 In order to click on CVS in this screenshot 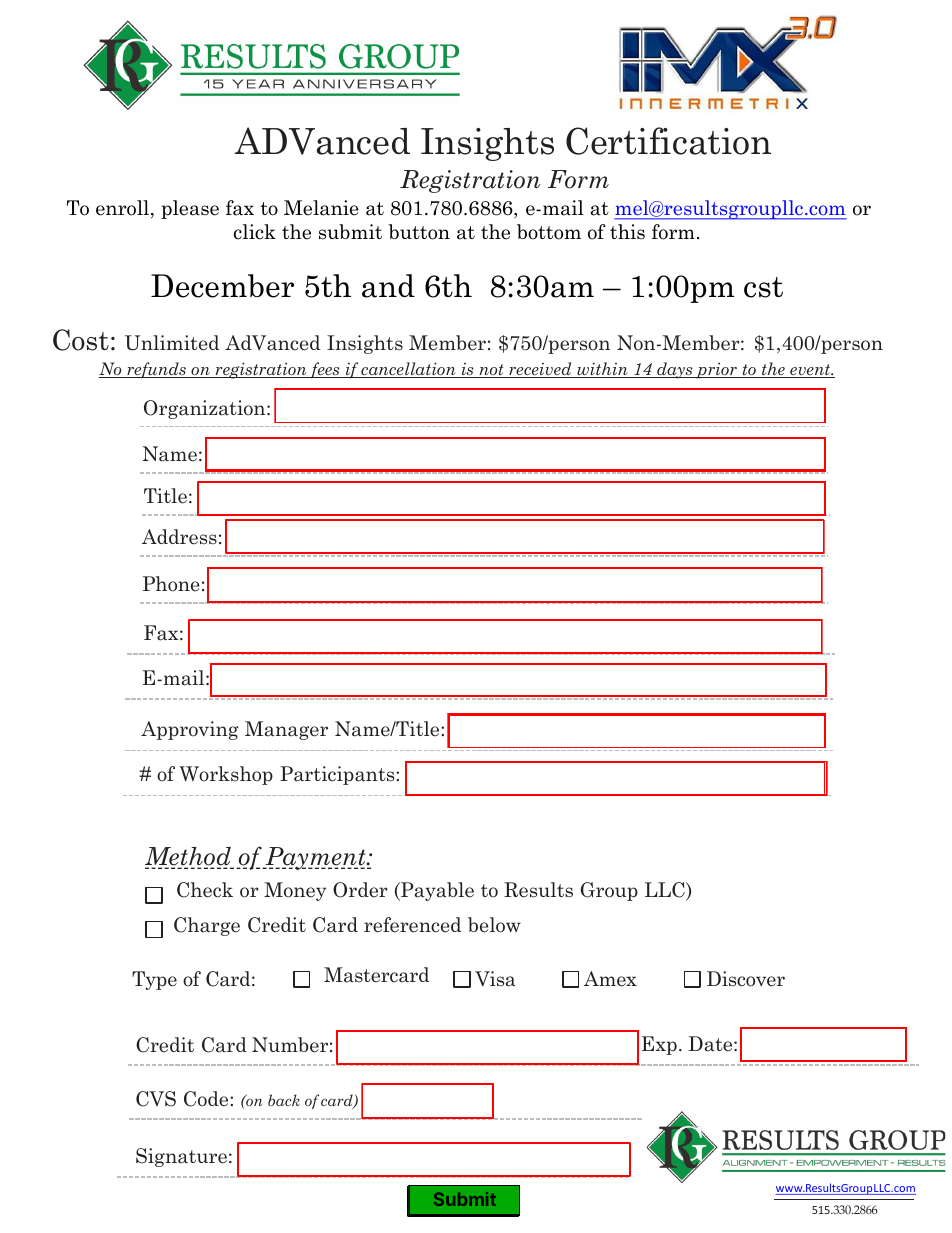, I will do `click(156, 1099)`.
